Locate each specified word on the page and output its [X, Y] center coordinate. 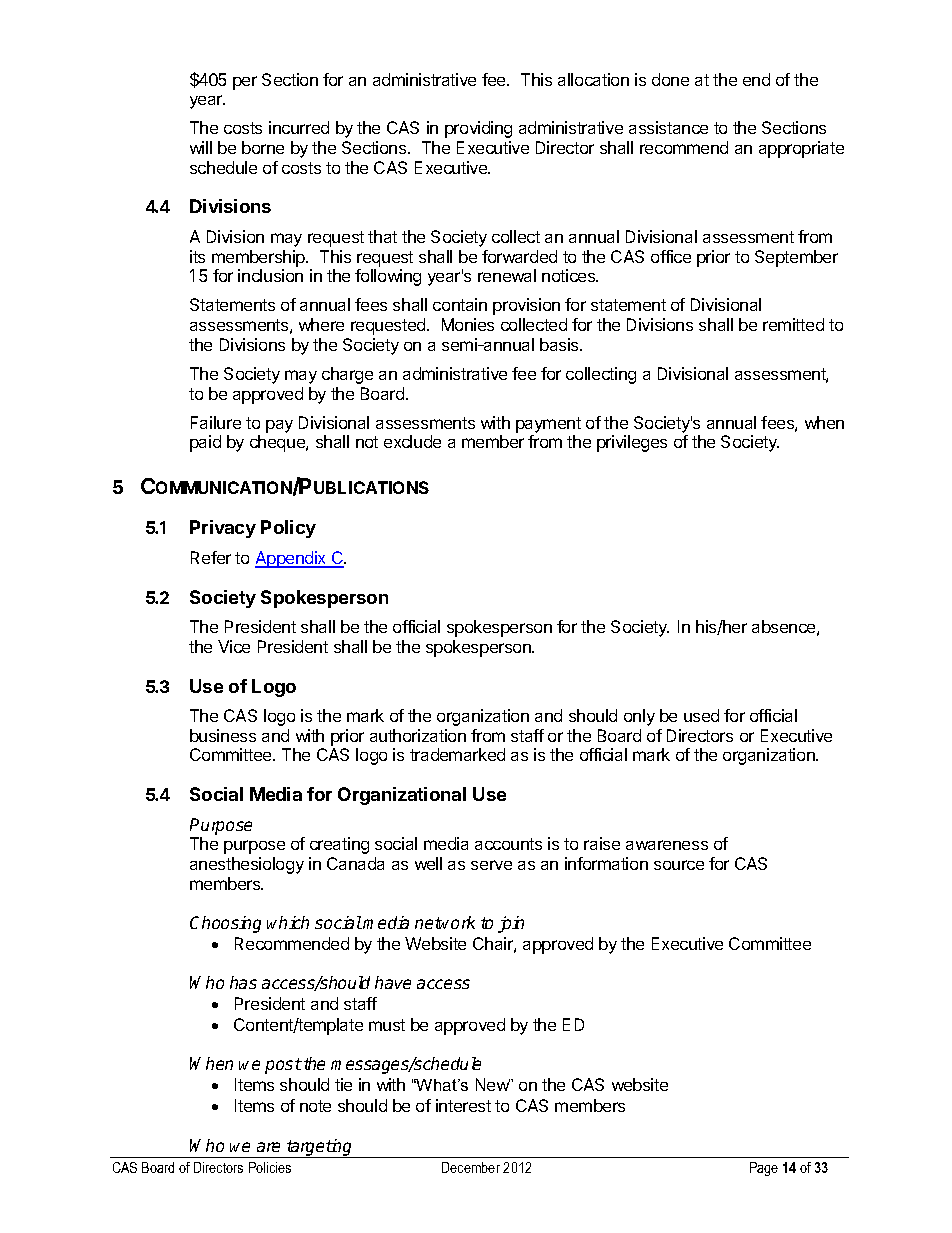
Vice [234, 646]
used [701, 715]
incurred [299, 127]
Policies [270, 1167]
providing [478, 129]
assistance [668, 127]
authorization [418, 735]
